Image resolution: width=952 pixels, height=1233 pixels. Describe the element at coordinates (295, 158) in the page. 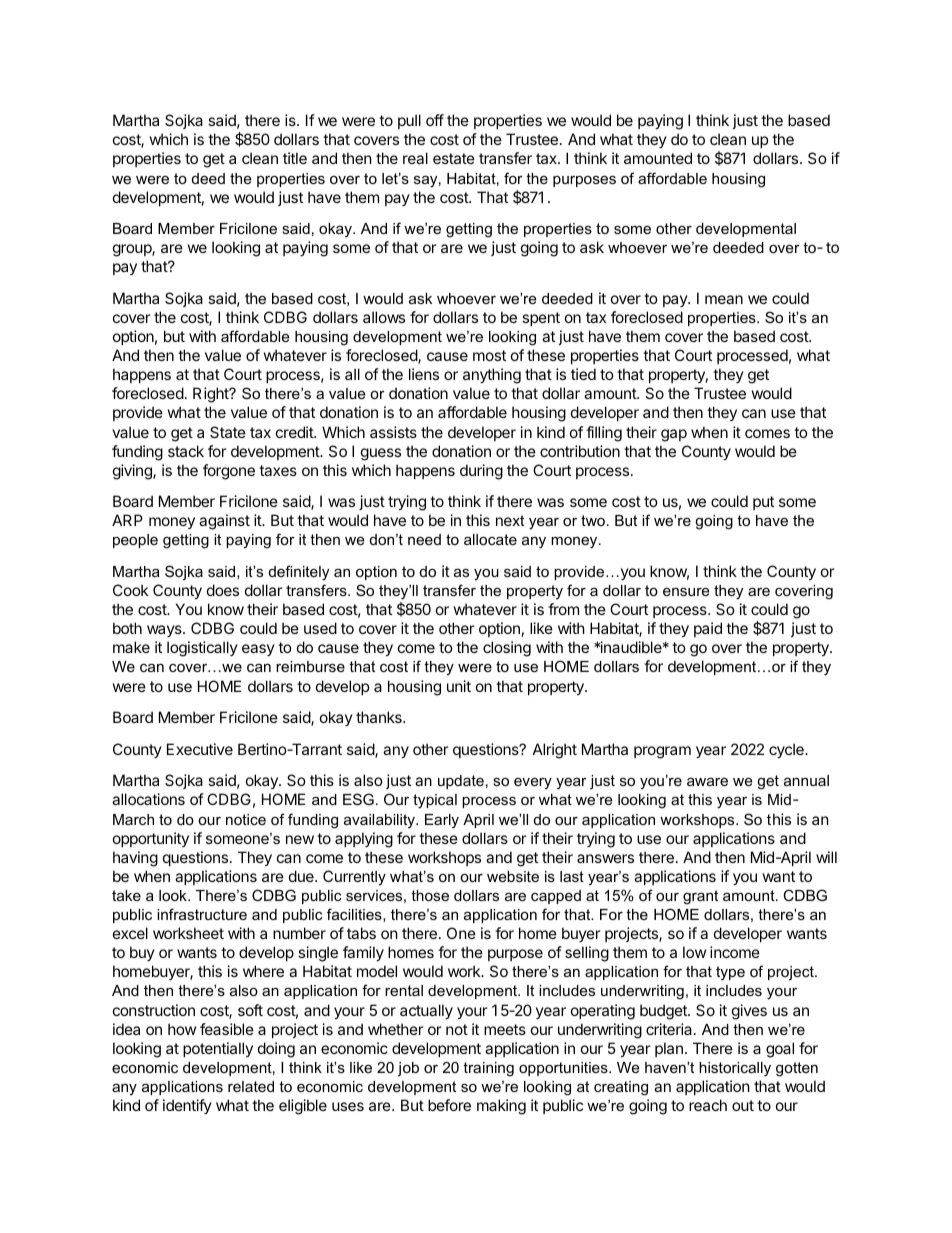

I see `title` at that location.
